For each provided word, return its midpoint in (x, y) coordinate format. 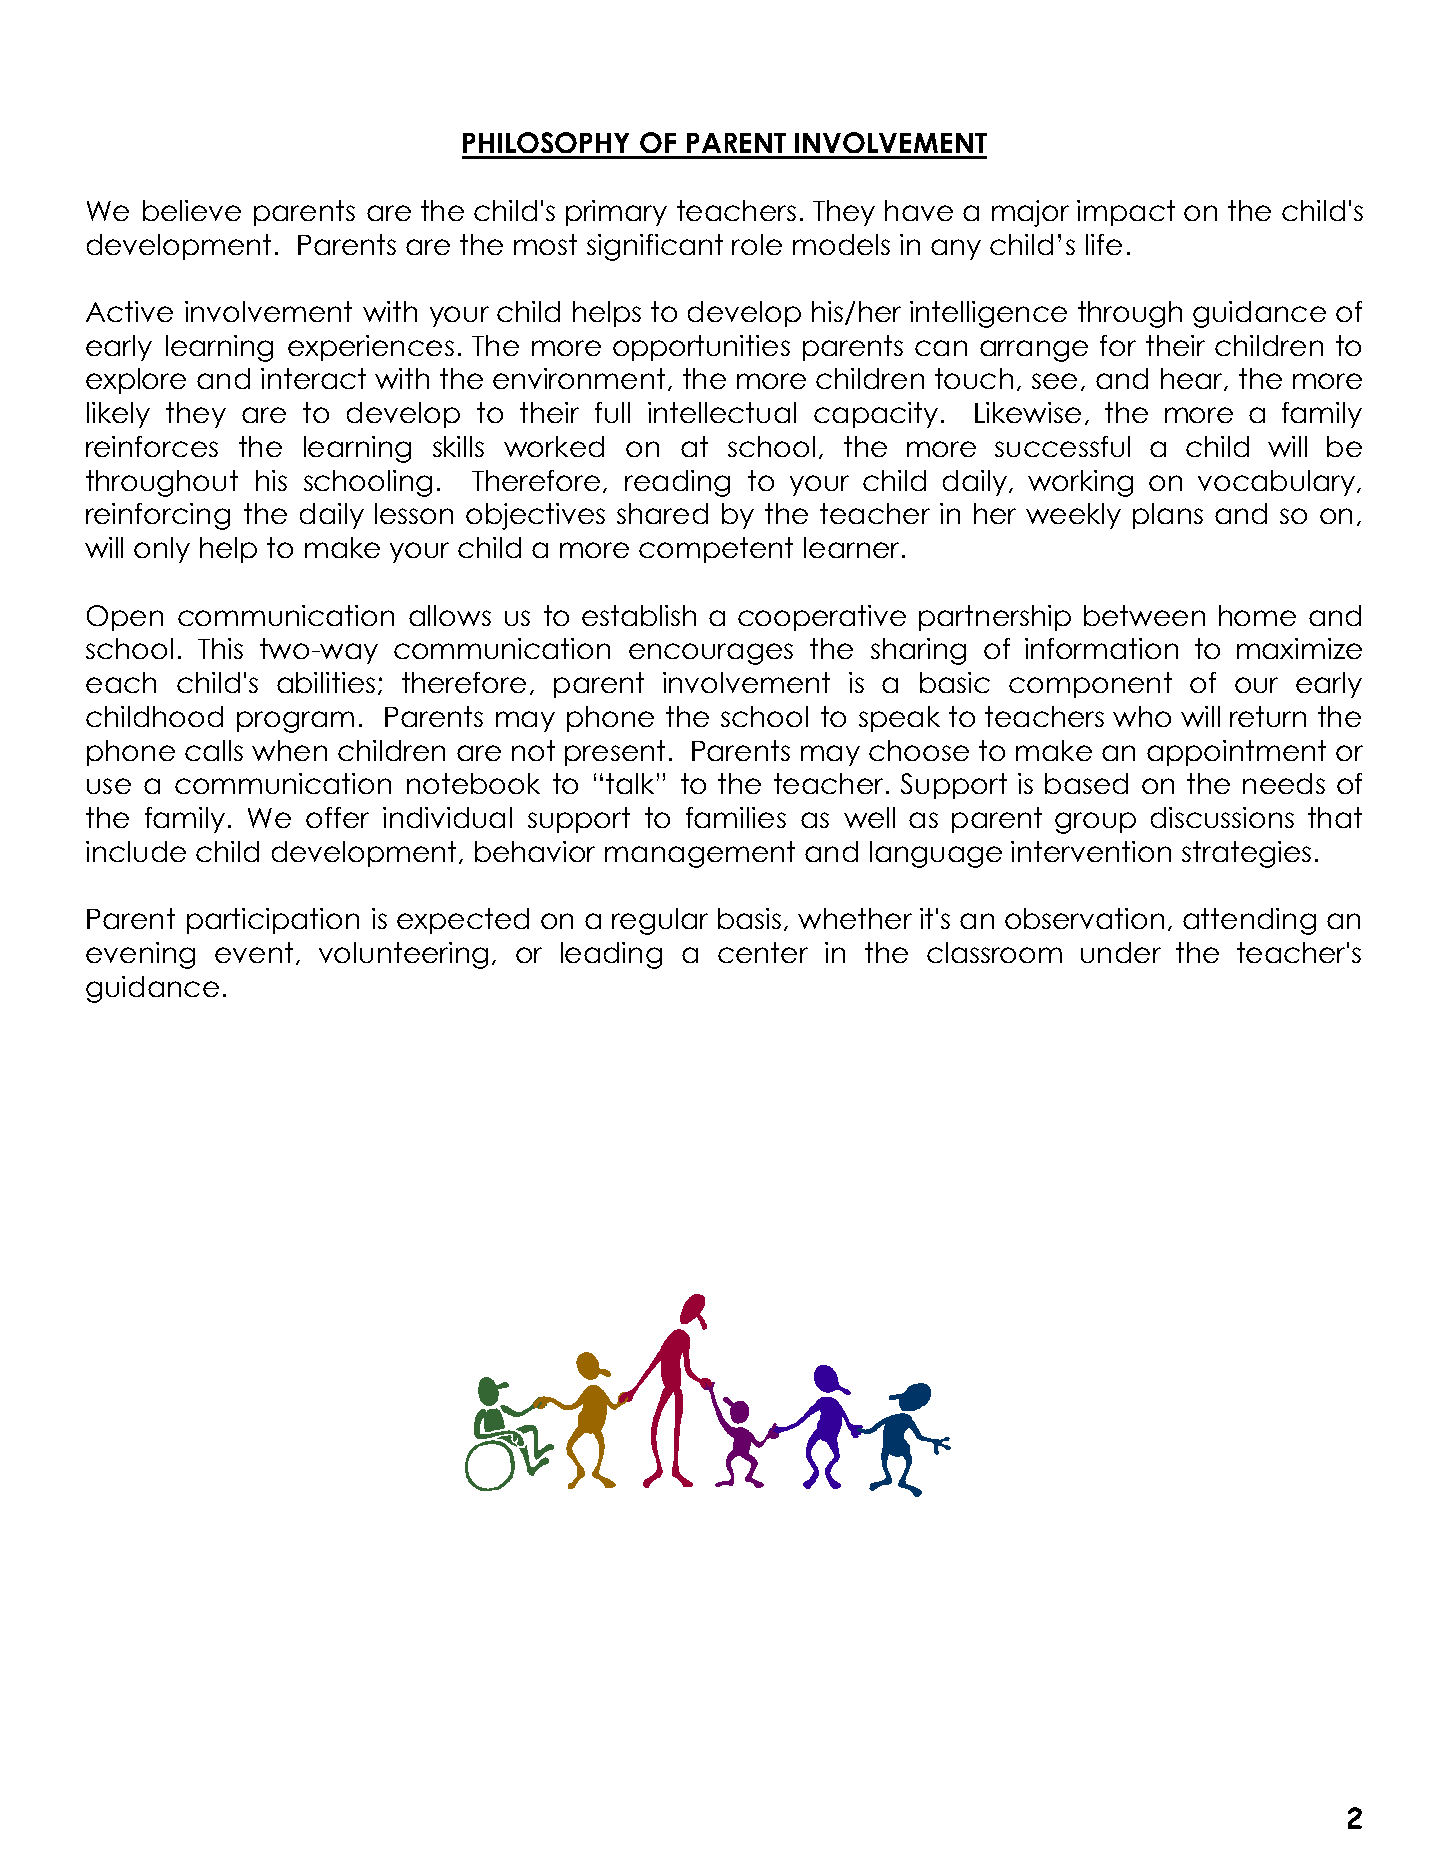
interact (313, 378)
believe (192, 210)
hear (1193, 379)
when (289, 750)
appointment (1236, 753)
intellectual (722, 412)
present (615, 753)
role (757, 244)
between (1144, 615)
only (162, 550)
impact (1126, 213)
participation (273, 921)
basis (749, 918)
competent (716, 550)
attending (1249, 921)
